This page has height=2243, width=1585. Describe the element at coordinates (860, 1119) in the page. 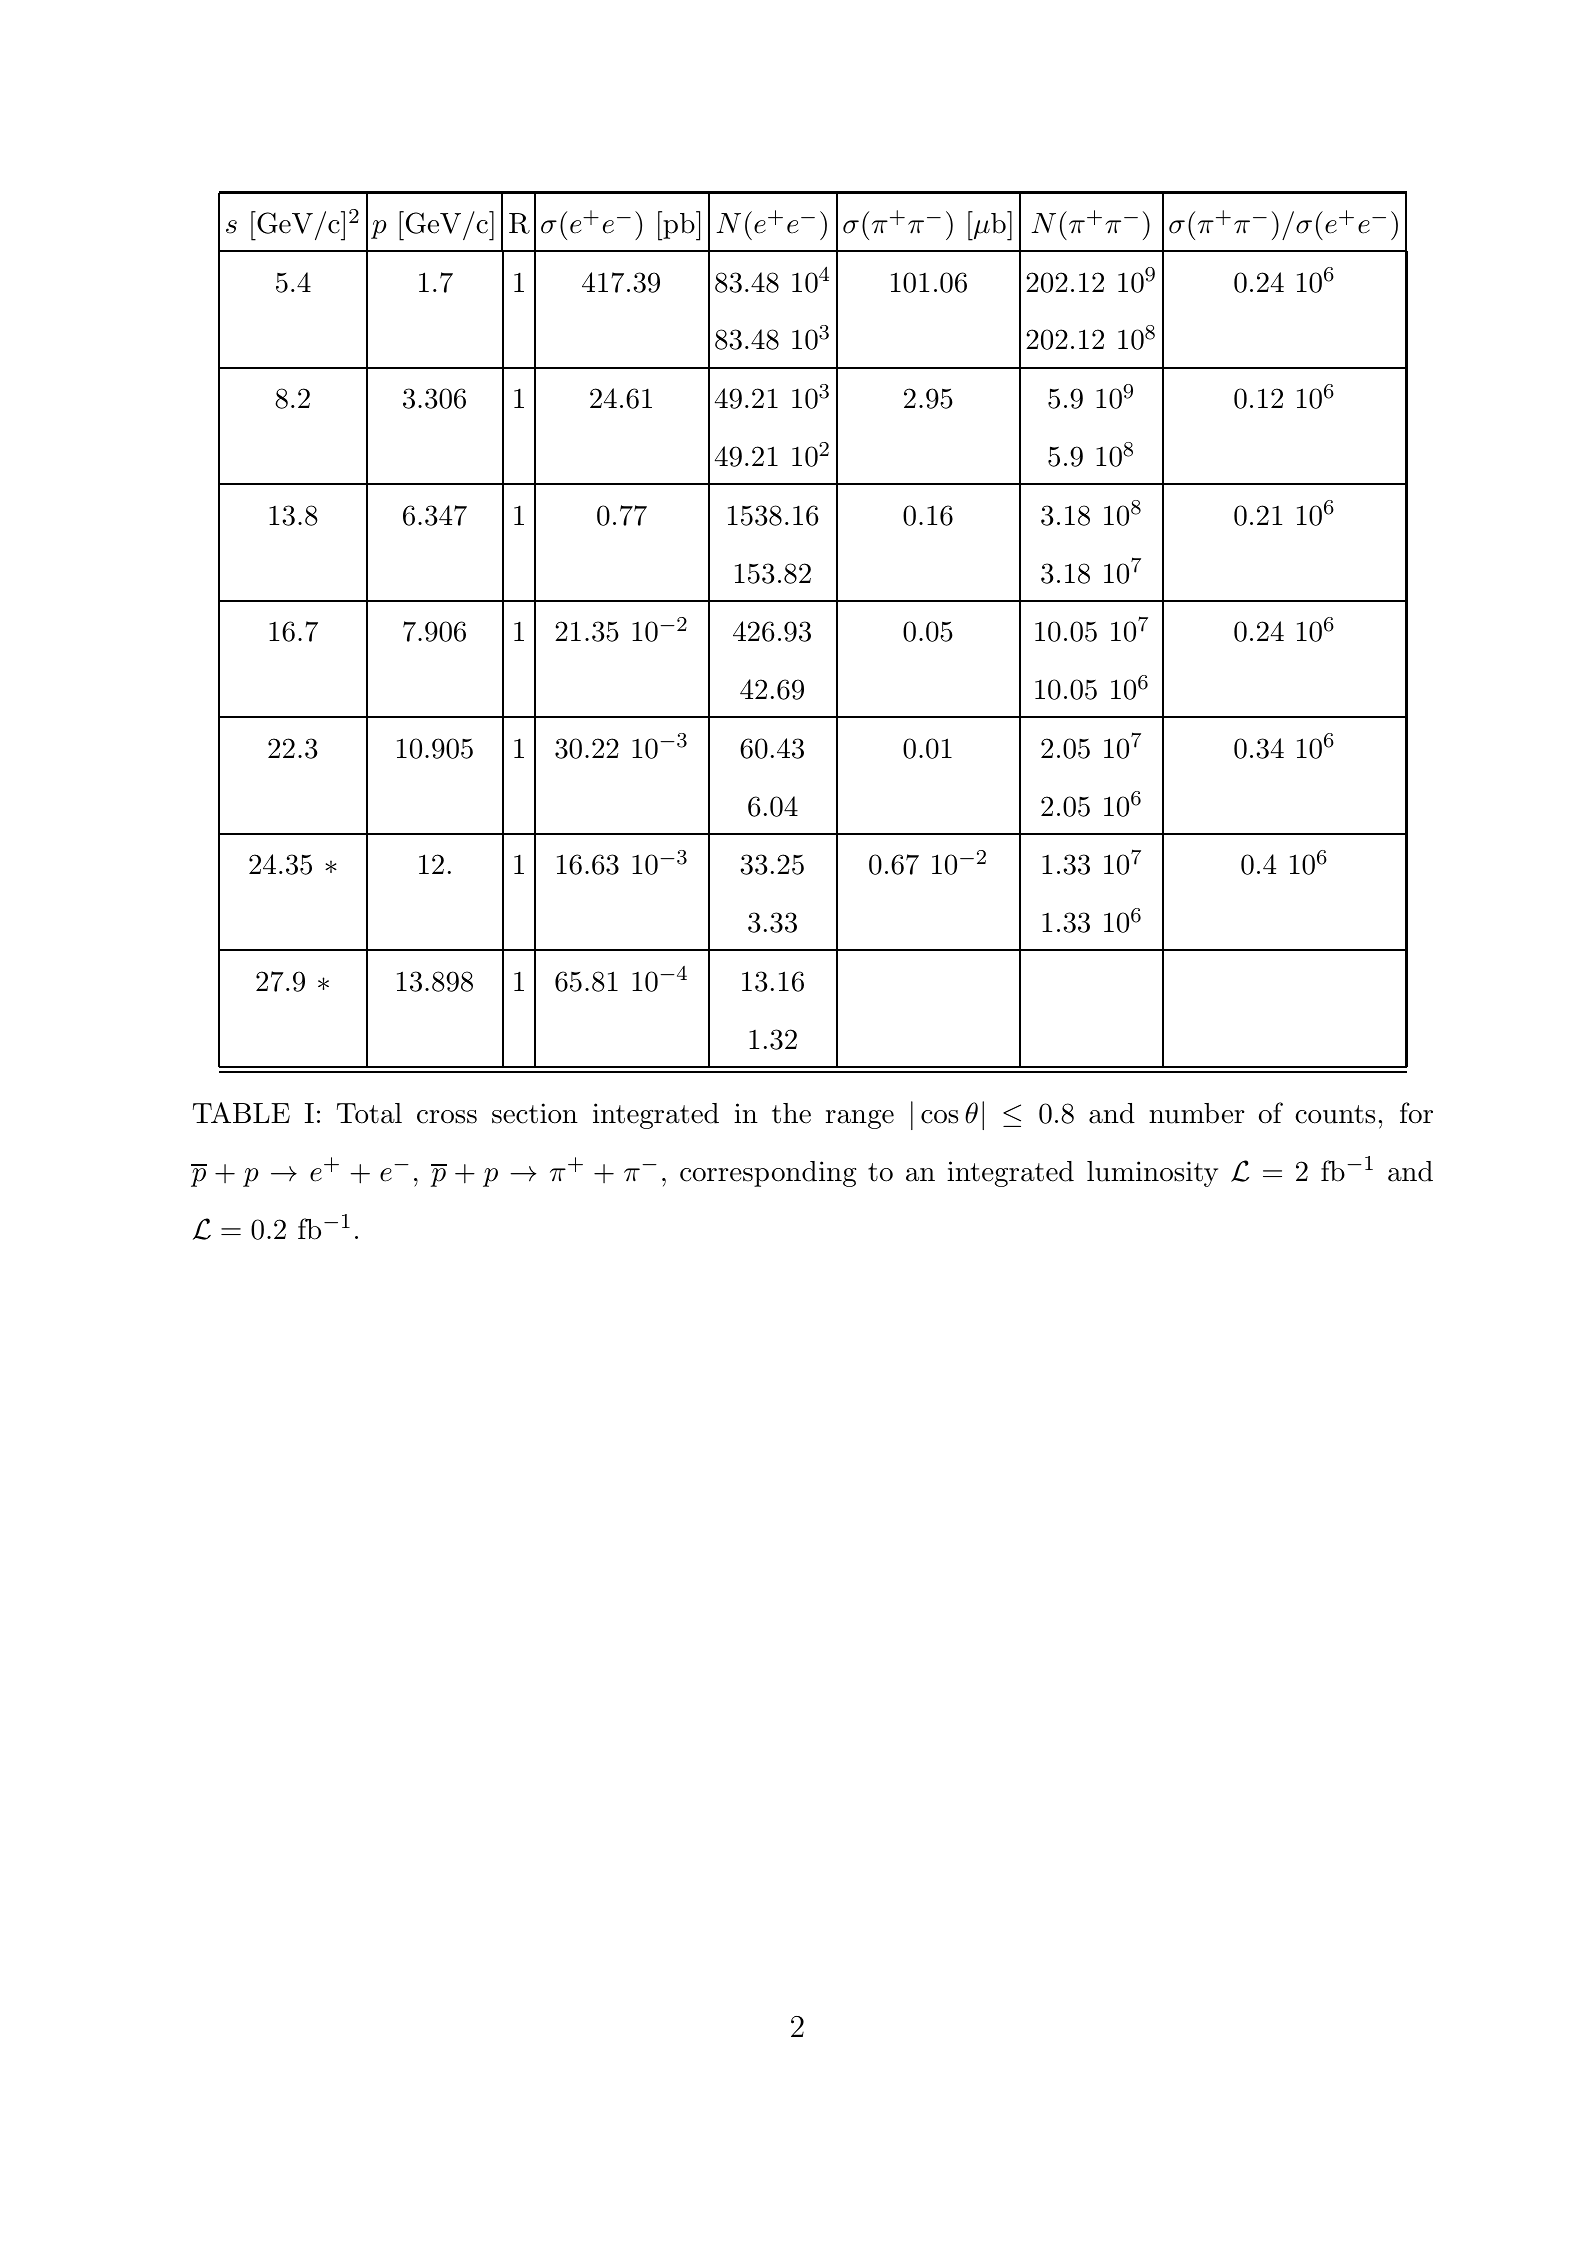

I see `range` at that location.
